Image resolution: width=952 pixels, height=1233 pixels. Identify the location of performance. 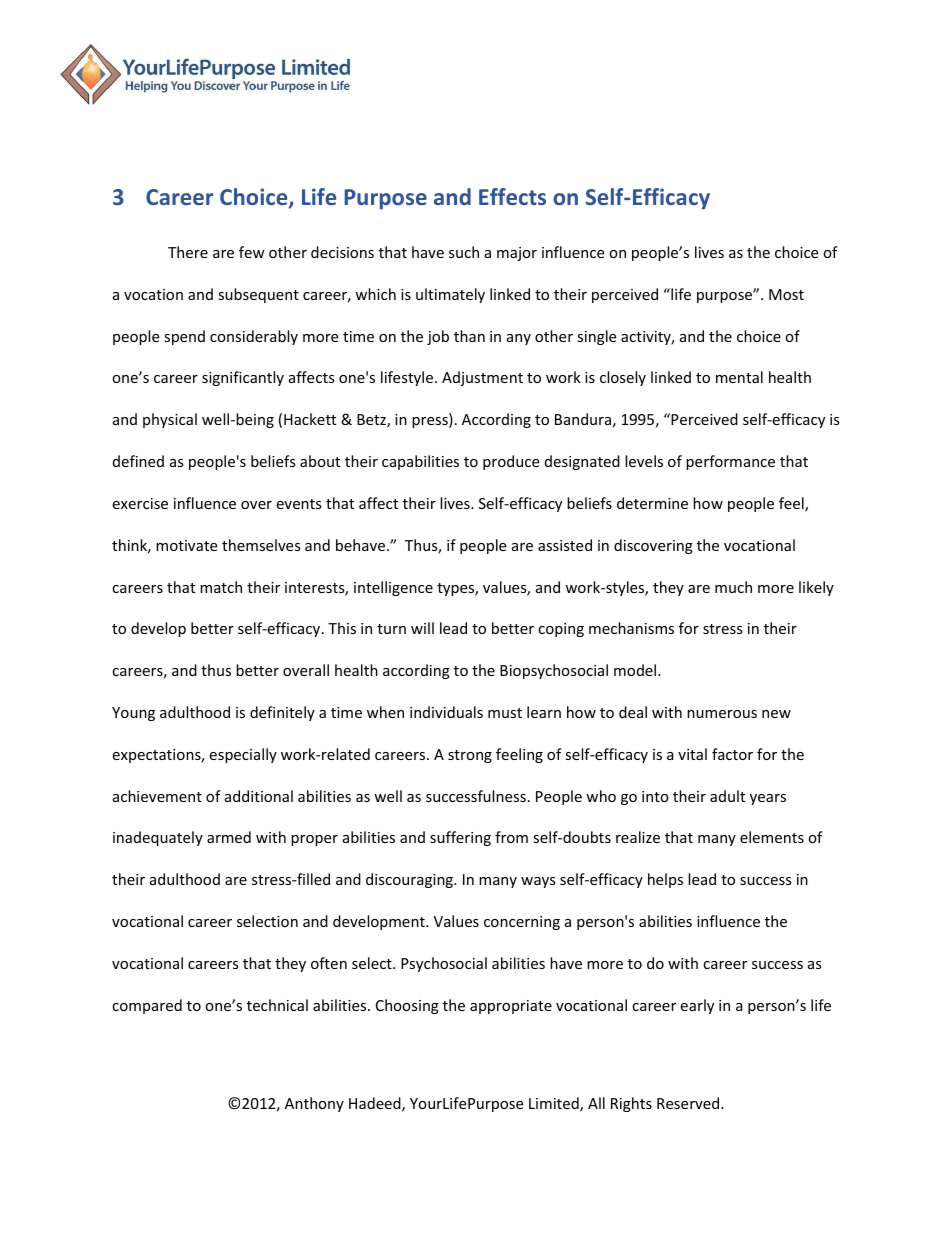
(730, 462).
